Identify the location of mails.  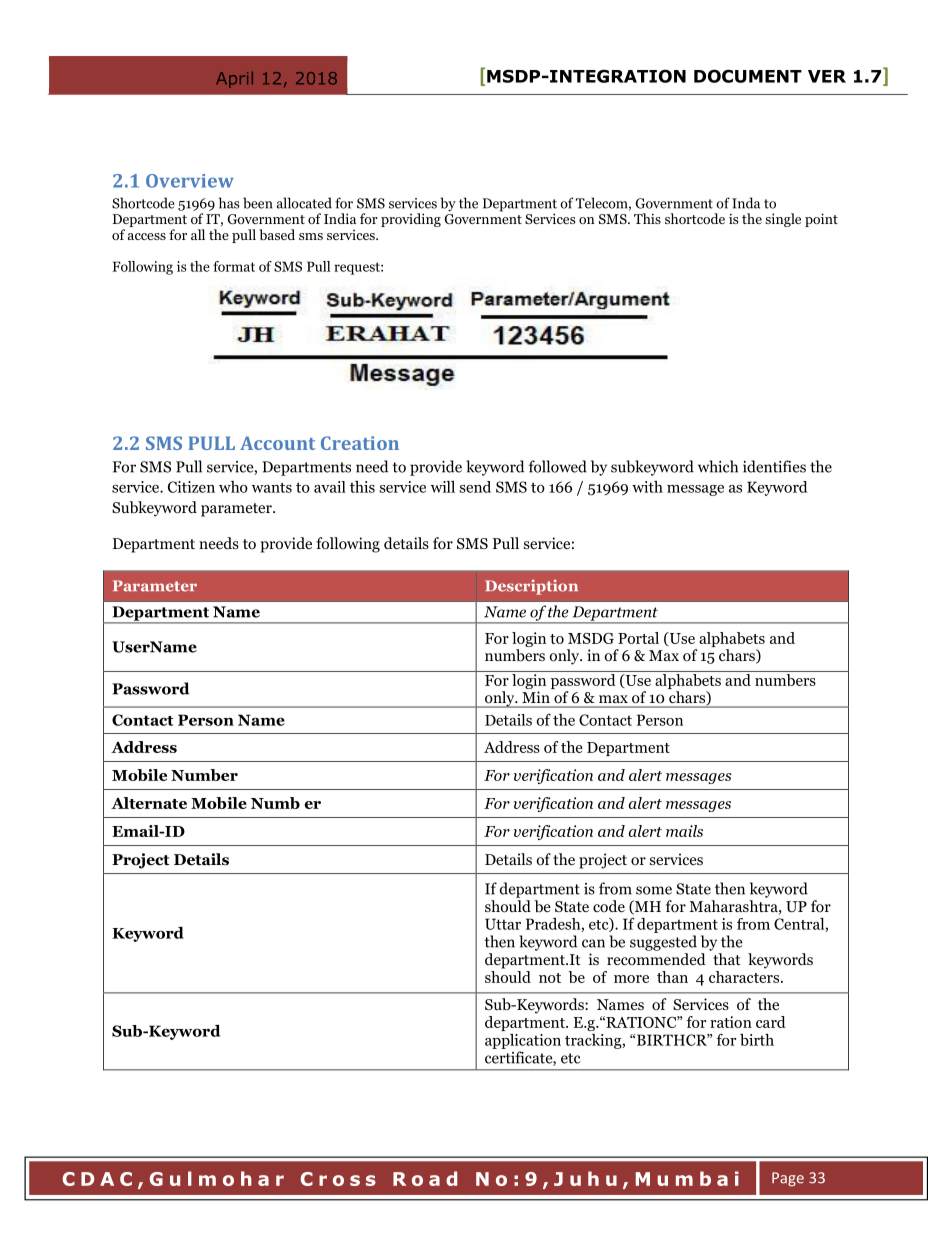
(684, 831).
